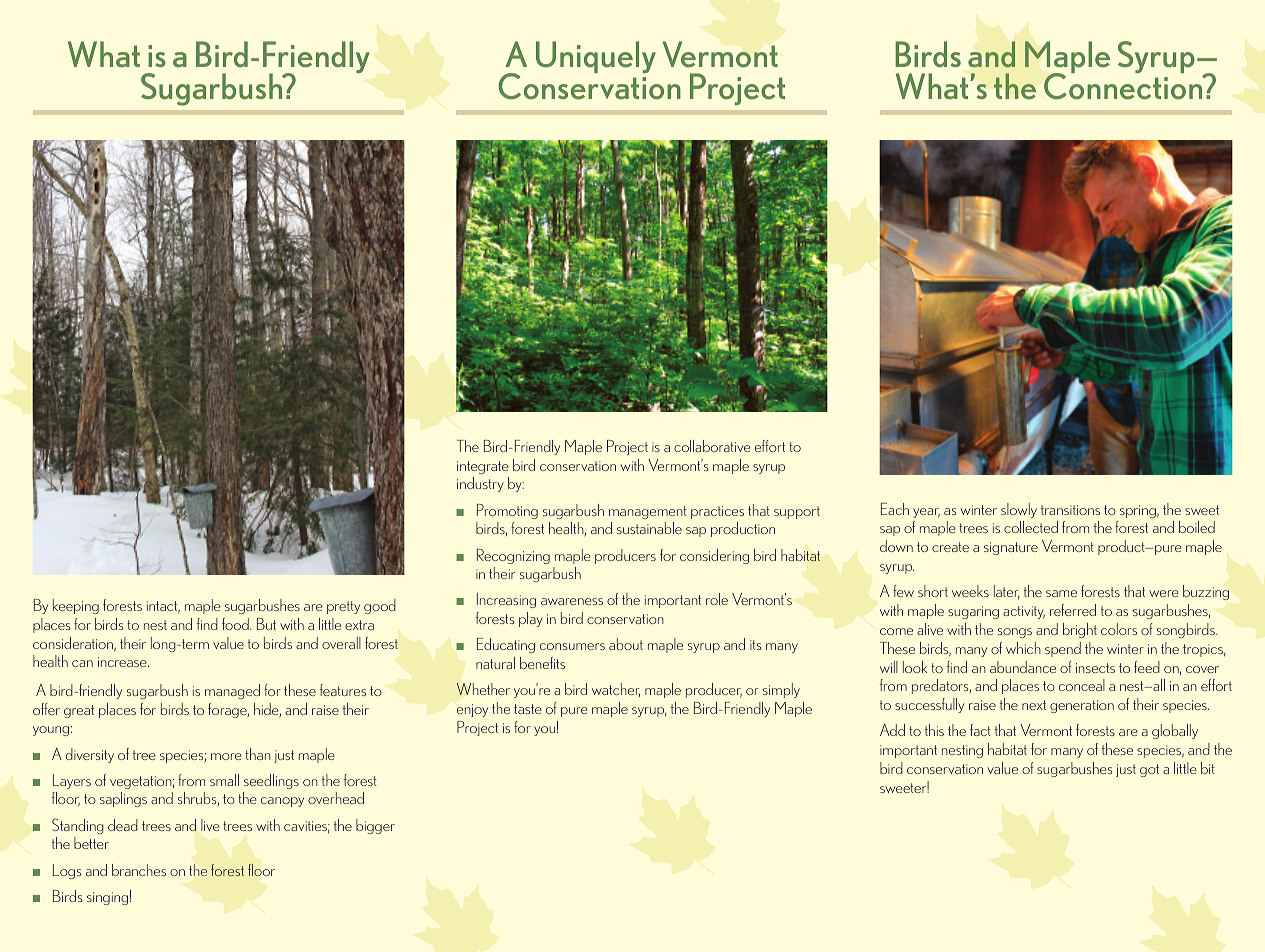  Describe the element at coordinates (626, 644) in the image. I see `about` at that location.
